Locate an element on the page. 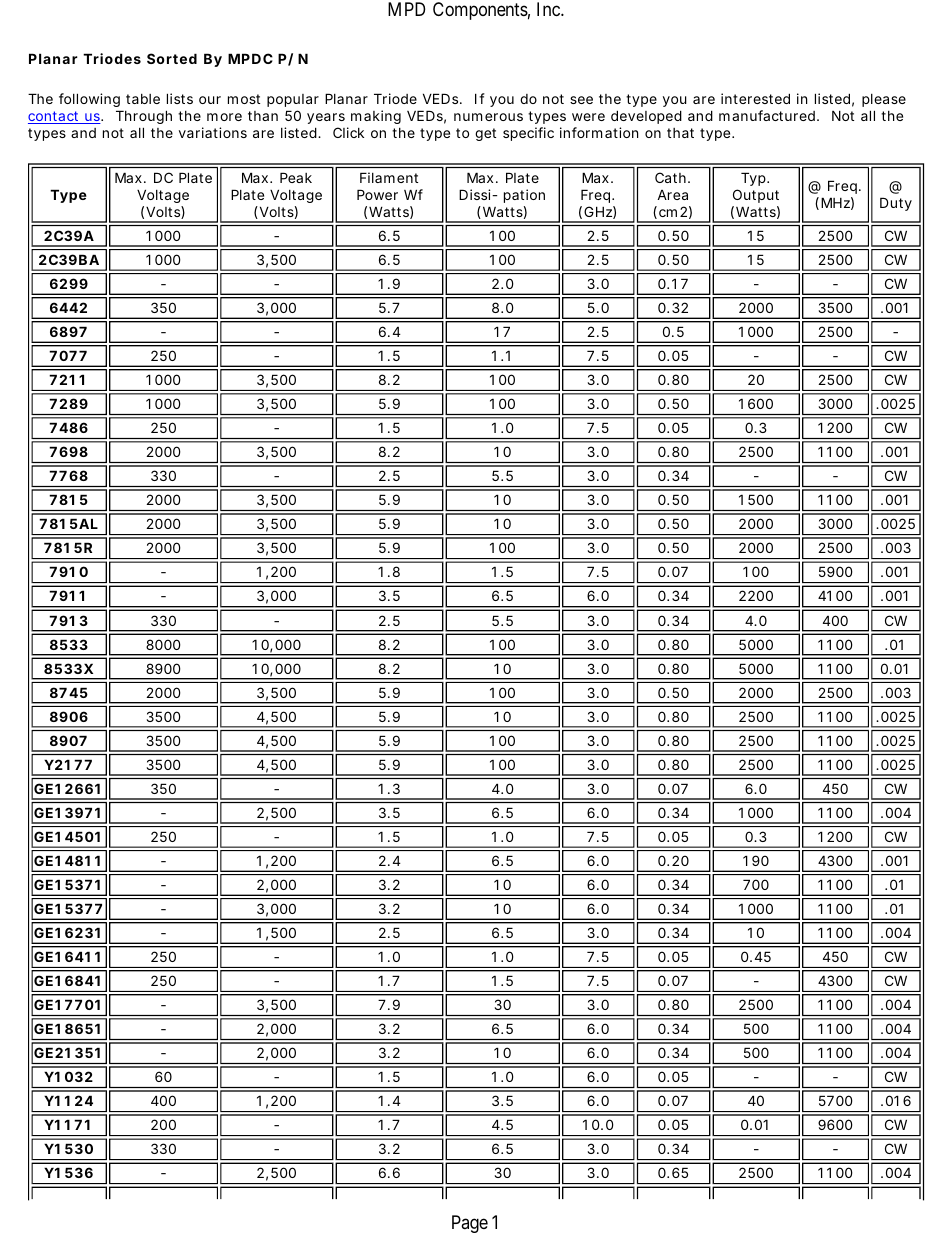  Sorted is located at coordinates (172, 58).
